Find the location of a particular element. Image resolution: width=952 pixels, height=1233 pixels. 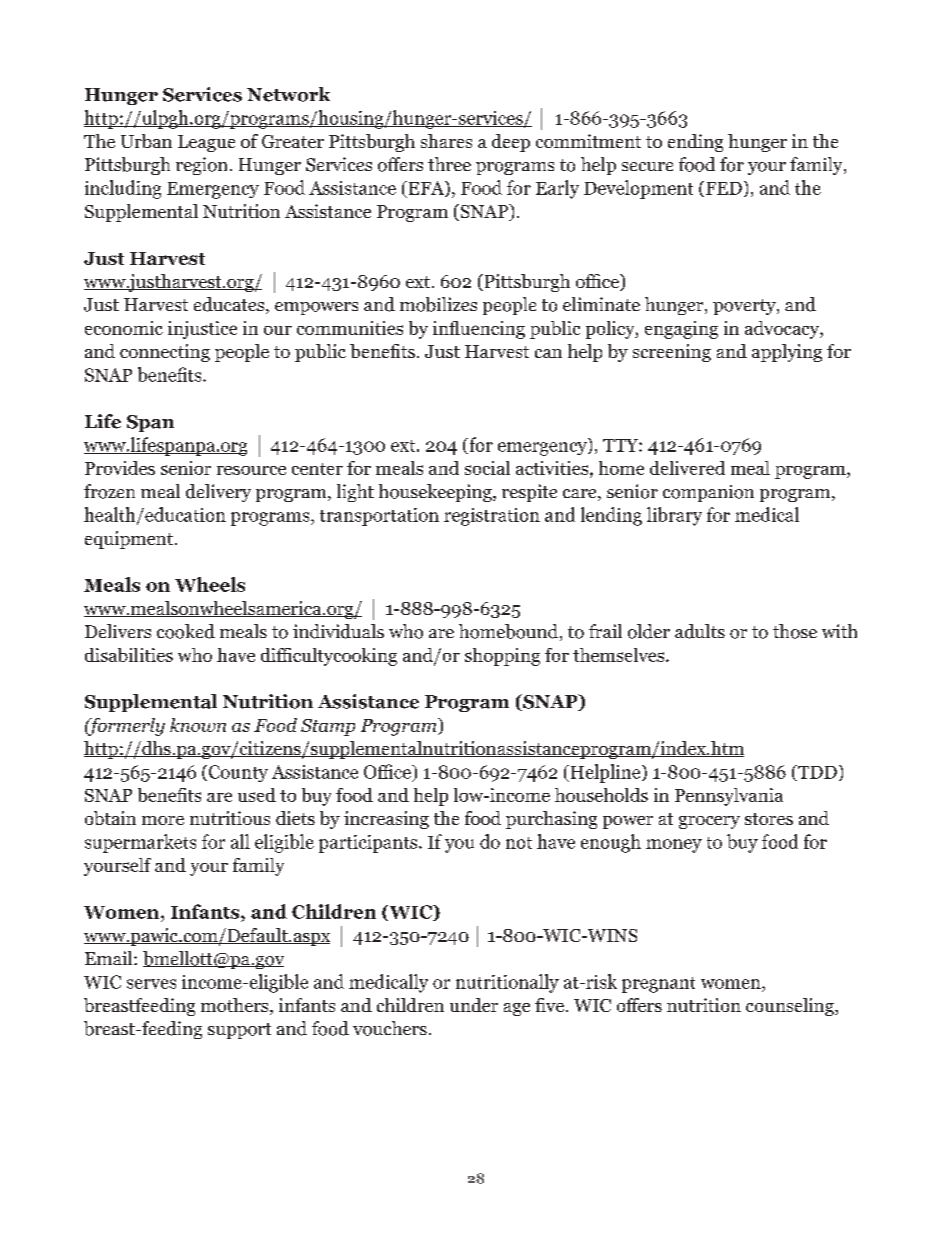

poverty is located at coordinates (745, 307).
